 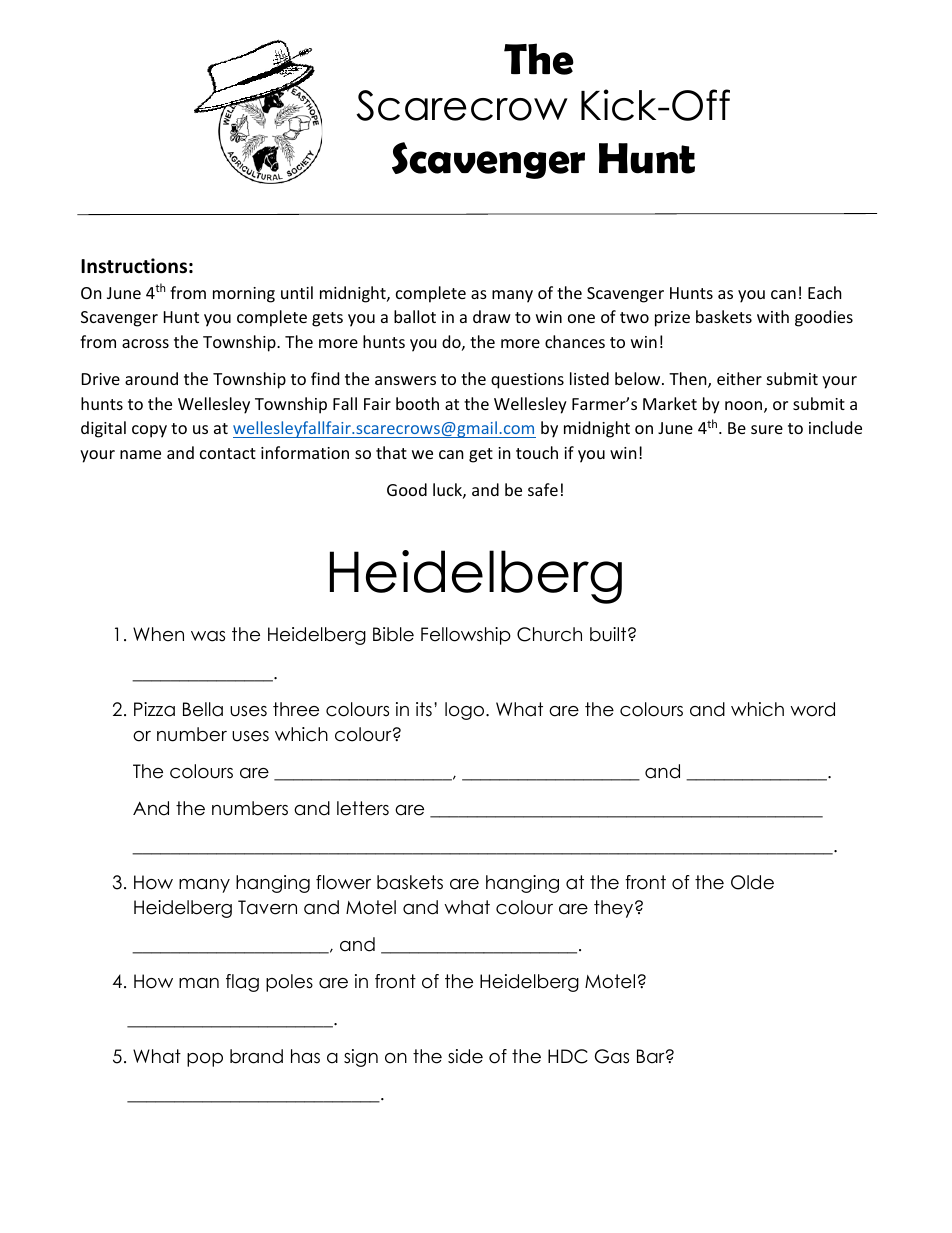 I want to click on sure, so click(x=767, y=429).
